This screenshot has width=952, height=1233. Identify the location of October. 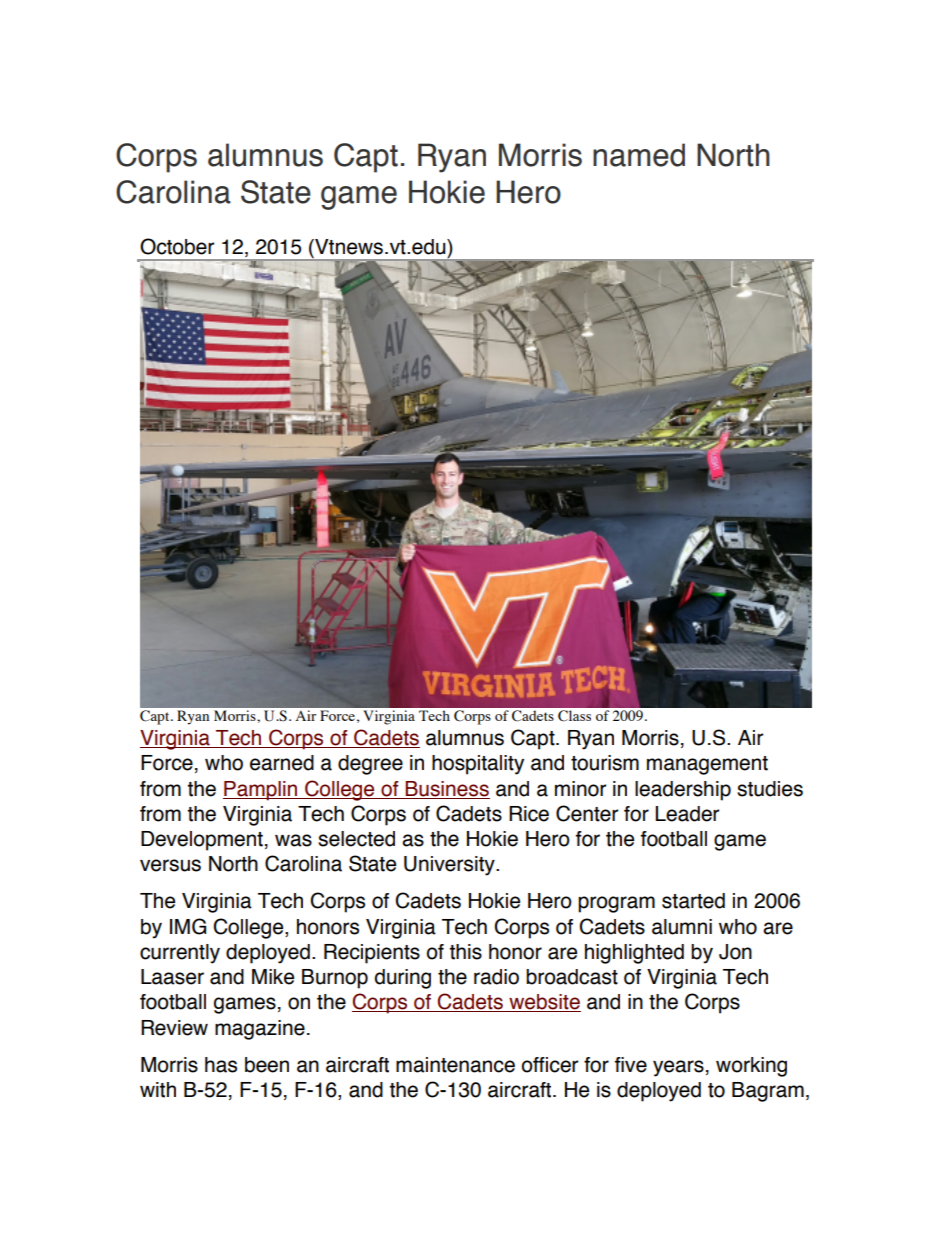
(177, 246).
